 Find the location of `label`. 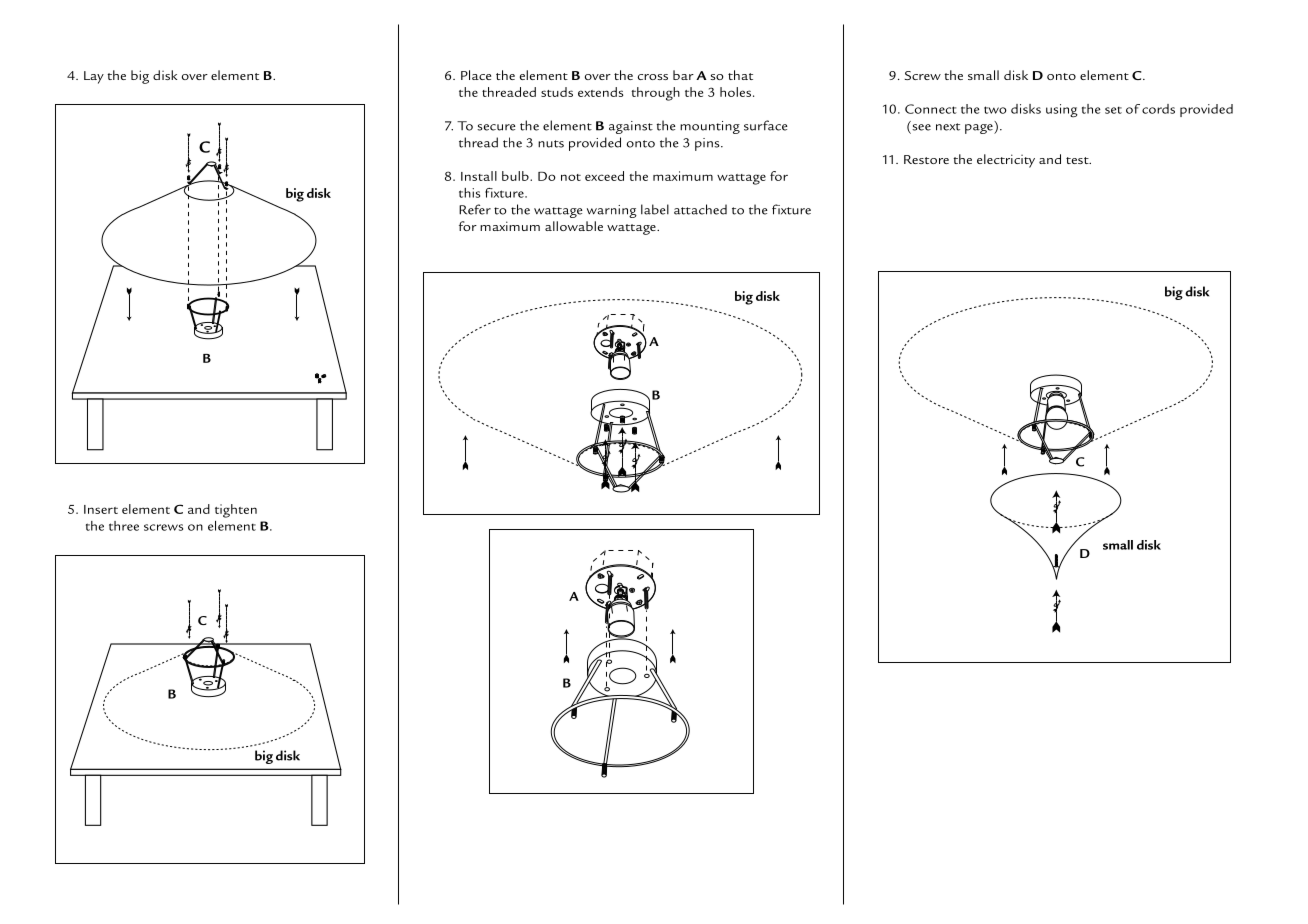

label is located at coordinates (655, 209).
